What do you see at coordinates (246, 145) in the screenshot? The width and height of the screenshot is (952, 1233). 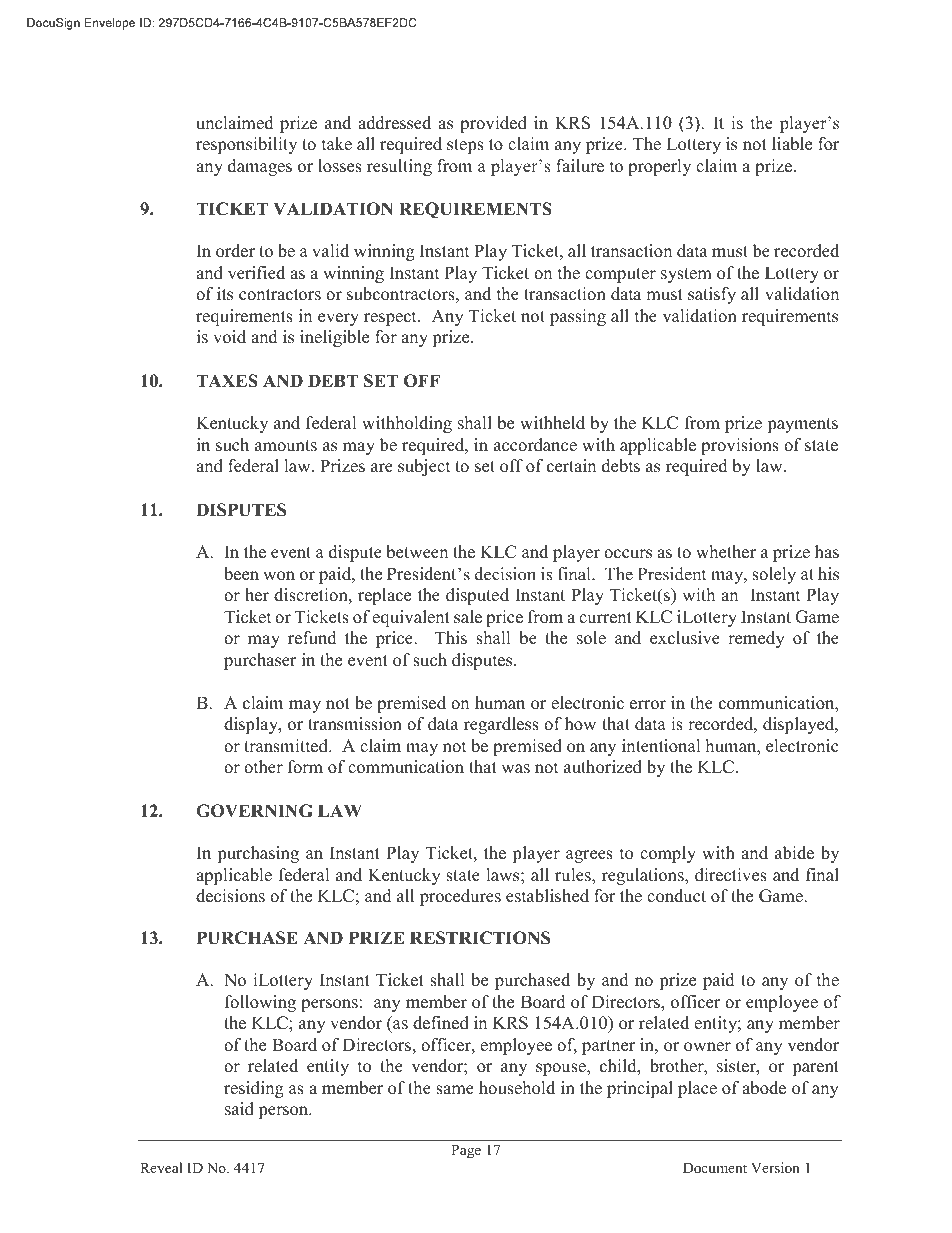 I see `responsibility` at bounding box center [246, 145].
